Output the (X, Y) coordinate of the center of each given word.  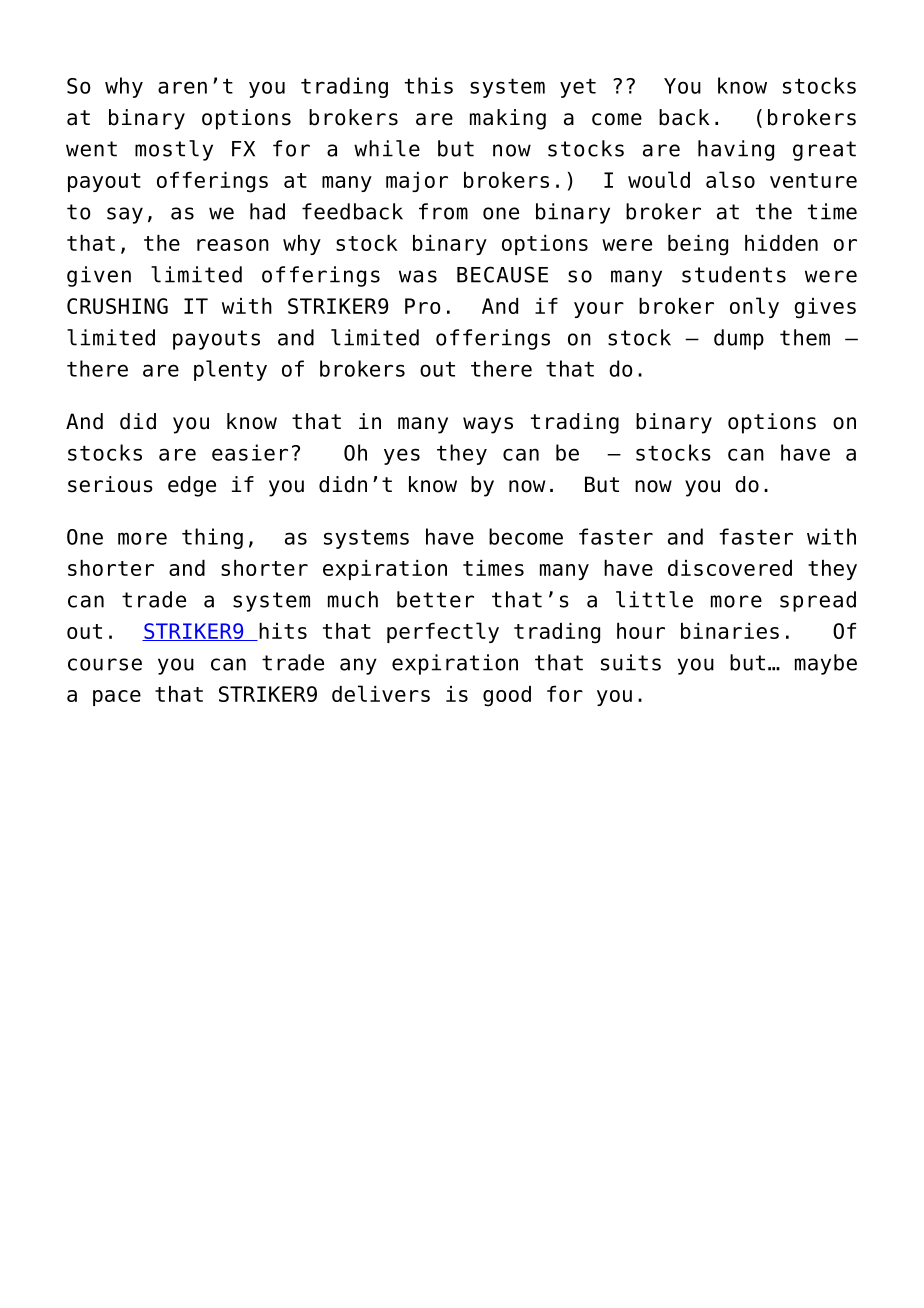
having (736, 150)
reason (233, 245)
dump (739, 339)
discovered (730, 568)
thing (212, 538)
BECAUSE (502, 274)
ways (488, 425)
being (698, 245)
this (429, 85)
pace (117, 698)
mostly (174, 150)
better (435, 599)
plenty (230, 370)
